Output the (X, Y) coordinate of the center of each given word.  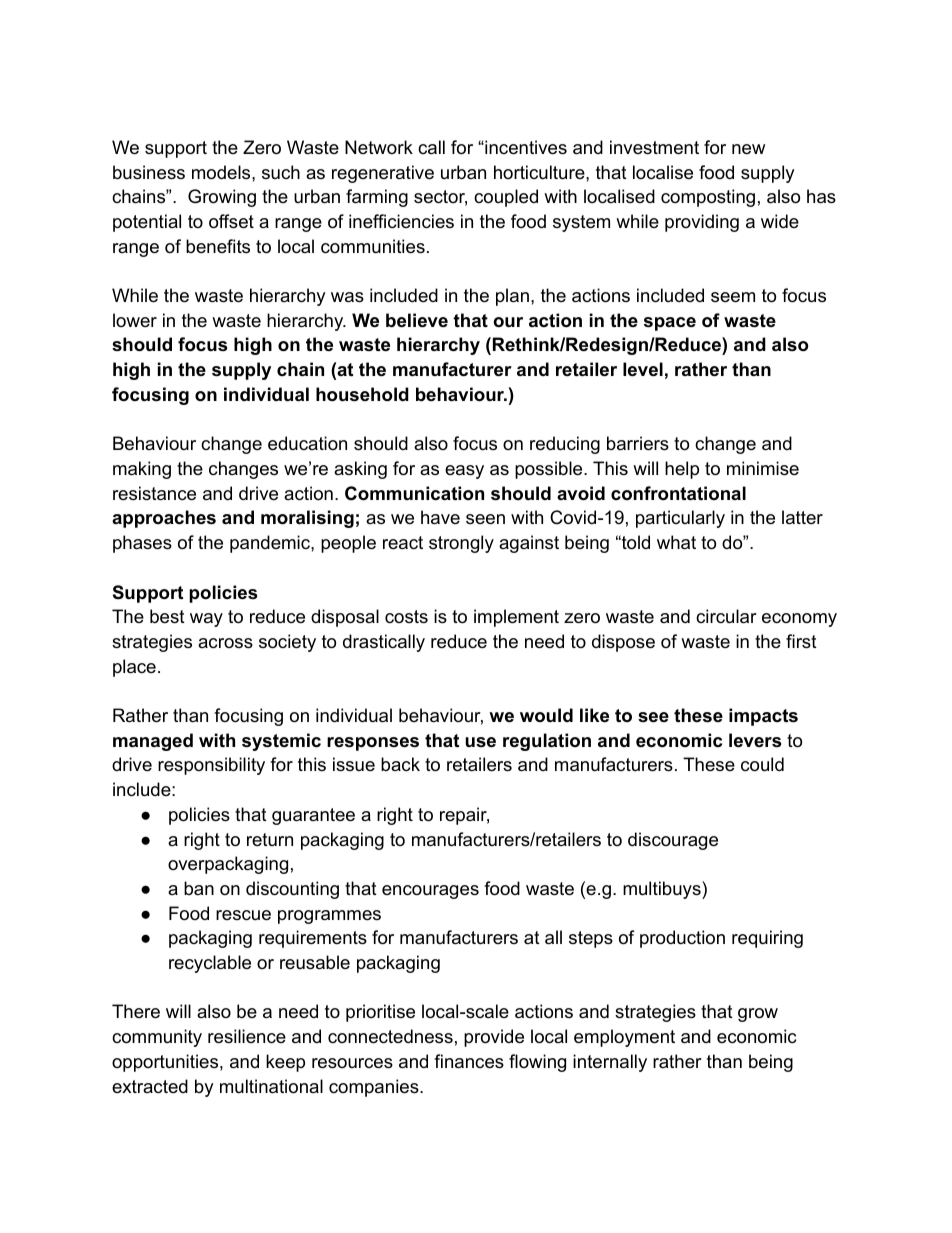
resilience (247, 1036)
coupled (506, 198)
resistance (154, 493)
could (762, 764)
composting (708, 198)
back (400, 764)
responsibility (211, 766)
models (222, 172)
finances (469, 1061)
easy (464, 472)
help (682, 470)
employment (624, 1038)
